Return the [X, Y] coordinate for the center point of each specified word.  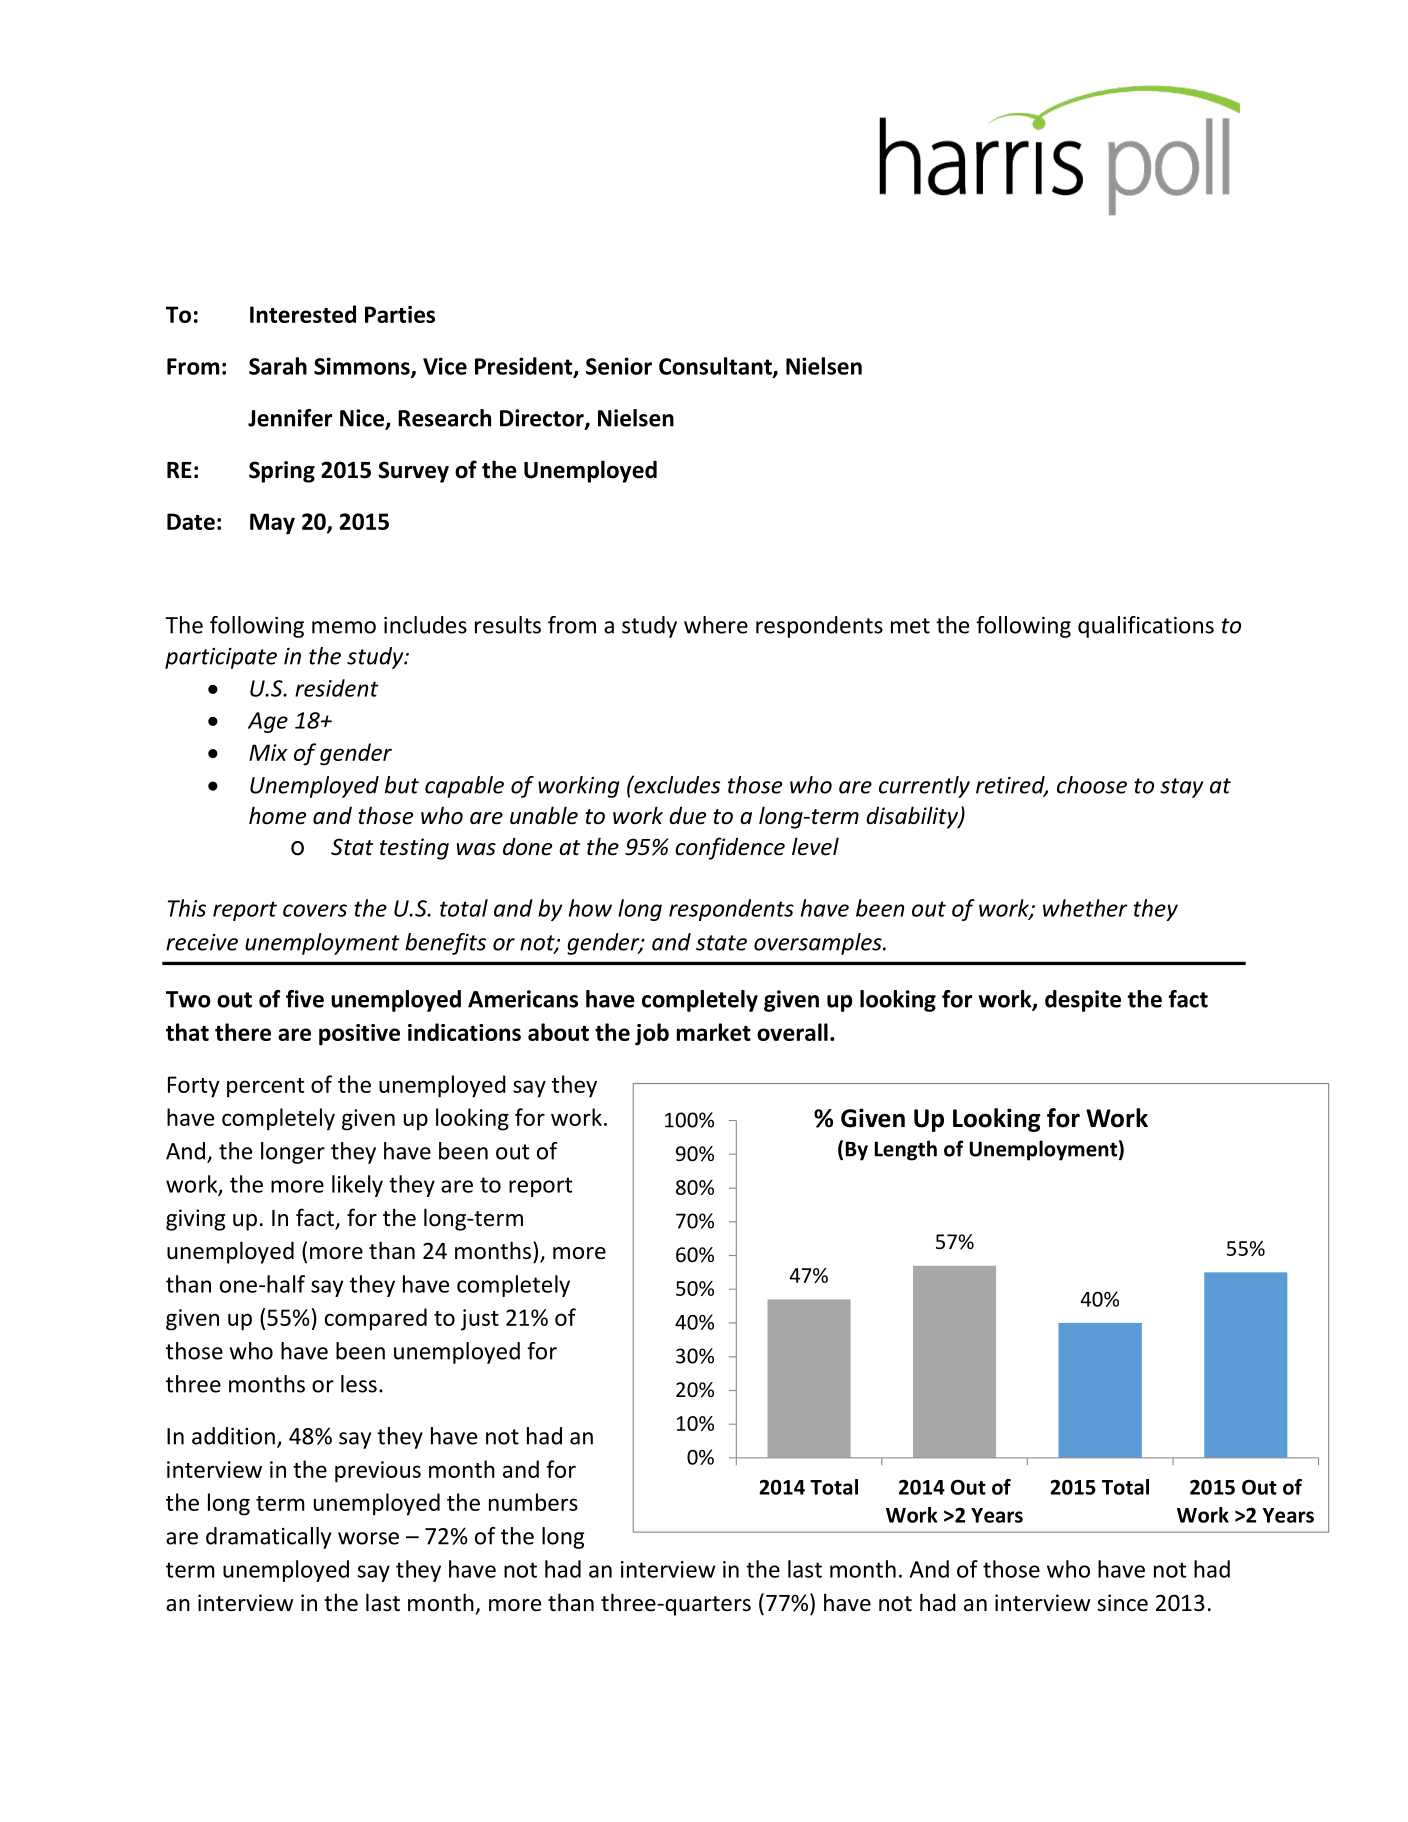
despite [1083, 1001]
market [714, 1032]
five [305, 999]
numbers [533, 1502]
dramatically [268, 1538]
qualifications [1146, 627]
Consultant [716, 367]
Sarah [278, 366]
